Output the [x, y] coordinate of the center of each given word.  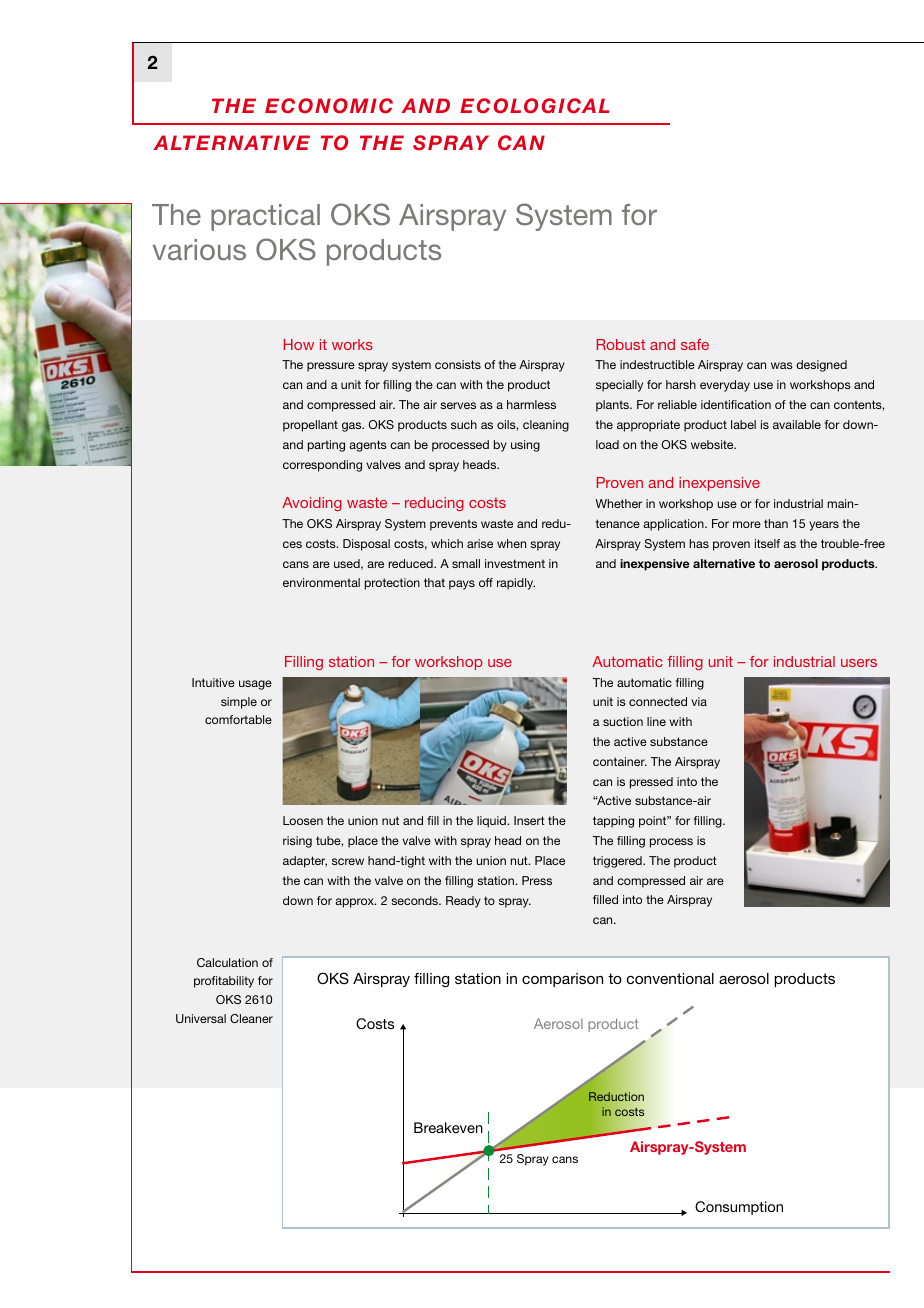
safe [695, 344]
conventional [670, 978]
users [859, 663]
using [525, 446]
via [699, 701]
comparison [562, 980]
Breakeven [448, 1127]
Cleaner [251, 1018]
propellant [310, 426]
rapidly [516, 584]
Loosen [303, 820]
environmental [321, 582]
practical [265, 217]
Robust [621, 344]
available [797, 424]
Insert [529, 820]
